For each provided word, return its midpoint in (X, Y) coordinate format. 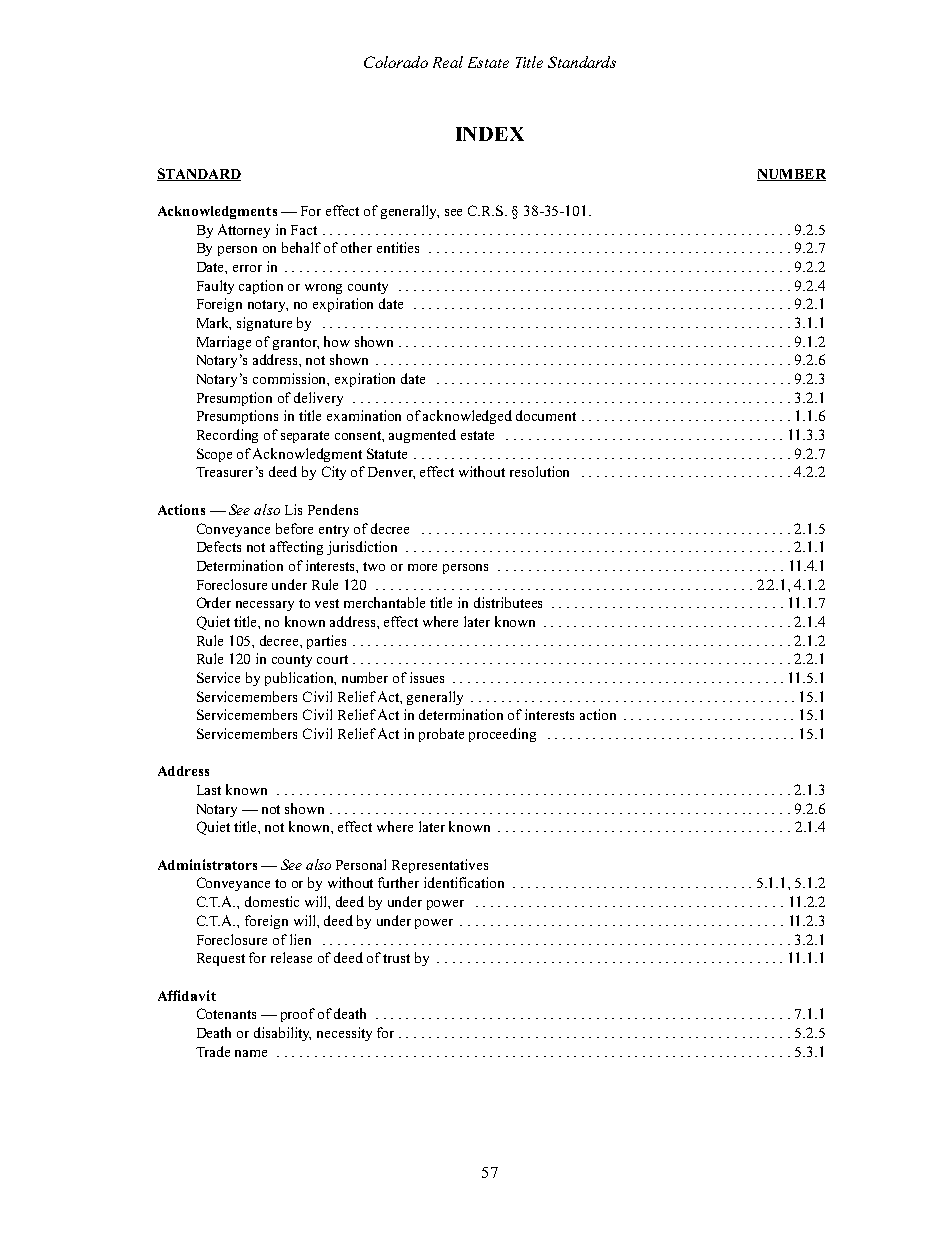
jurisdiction (362, 548)
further (398, 882)
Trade (213, 1051)
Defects (219, 546)
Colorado (396, 62)
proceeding (502, 735)
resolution (539, 471)
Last (209, 790)
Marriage (224, 343)
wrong (323, 289)
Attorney (244, 231)
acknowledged (467, 417)
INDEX (490, 134)
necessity (344, 1034)
